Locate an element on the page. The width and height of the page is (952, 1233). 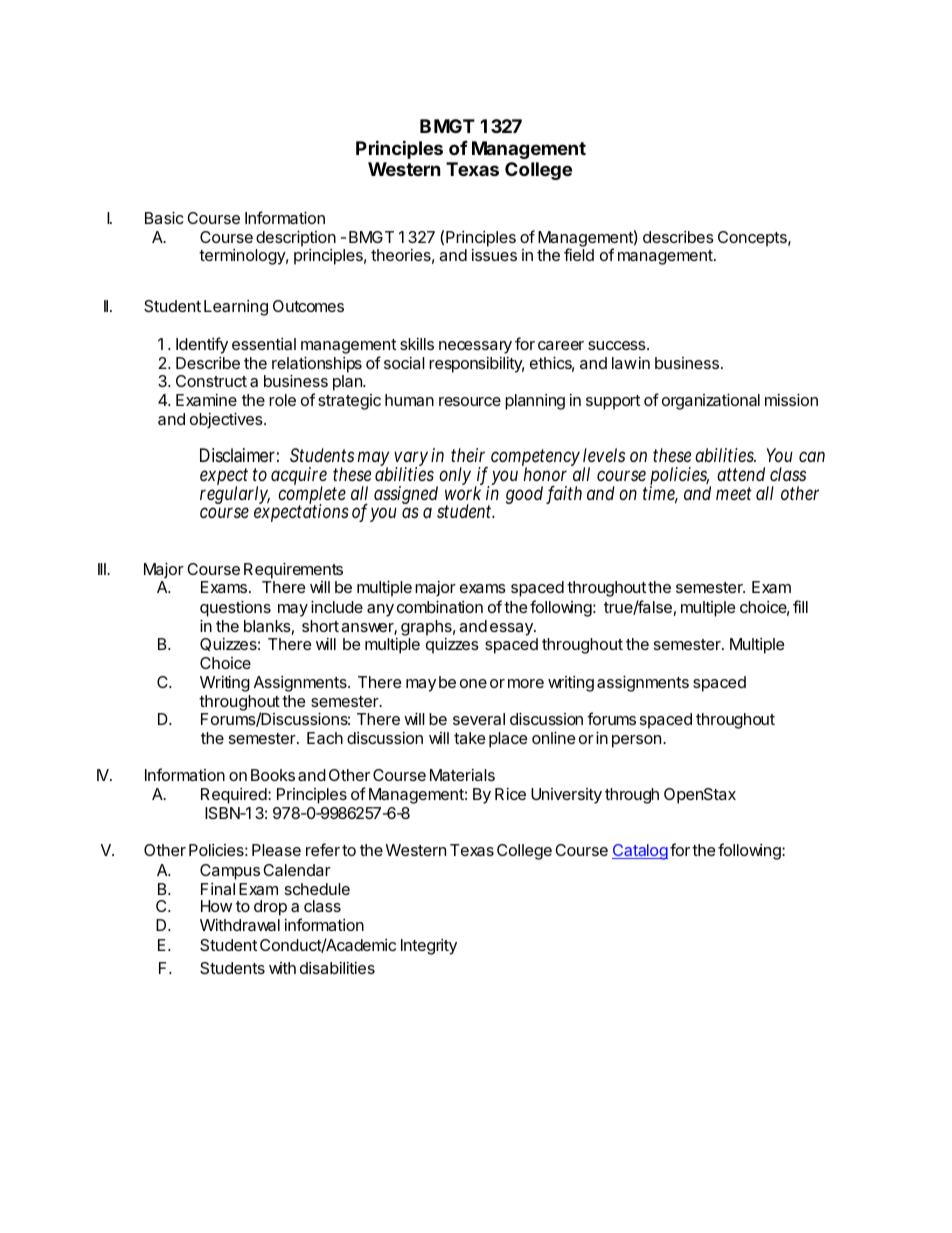
attend is located at coordinates (741, 474).
